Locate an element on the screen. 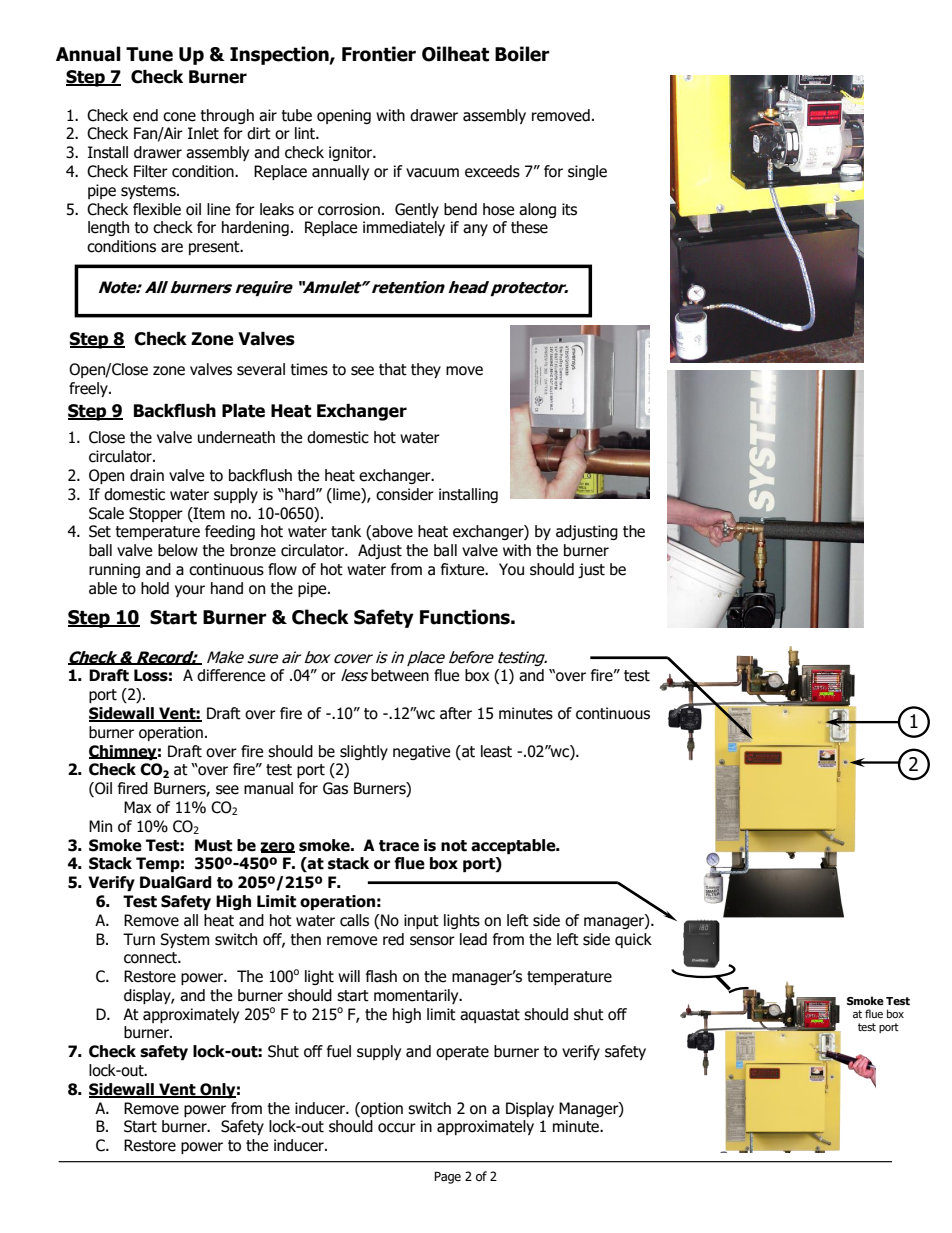  Boiler is located at coordinates (522, 54).
